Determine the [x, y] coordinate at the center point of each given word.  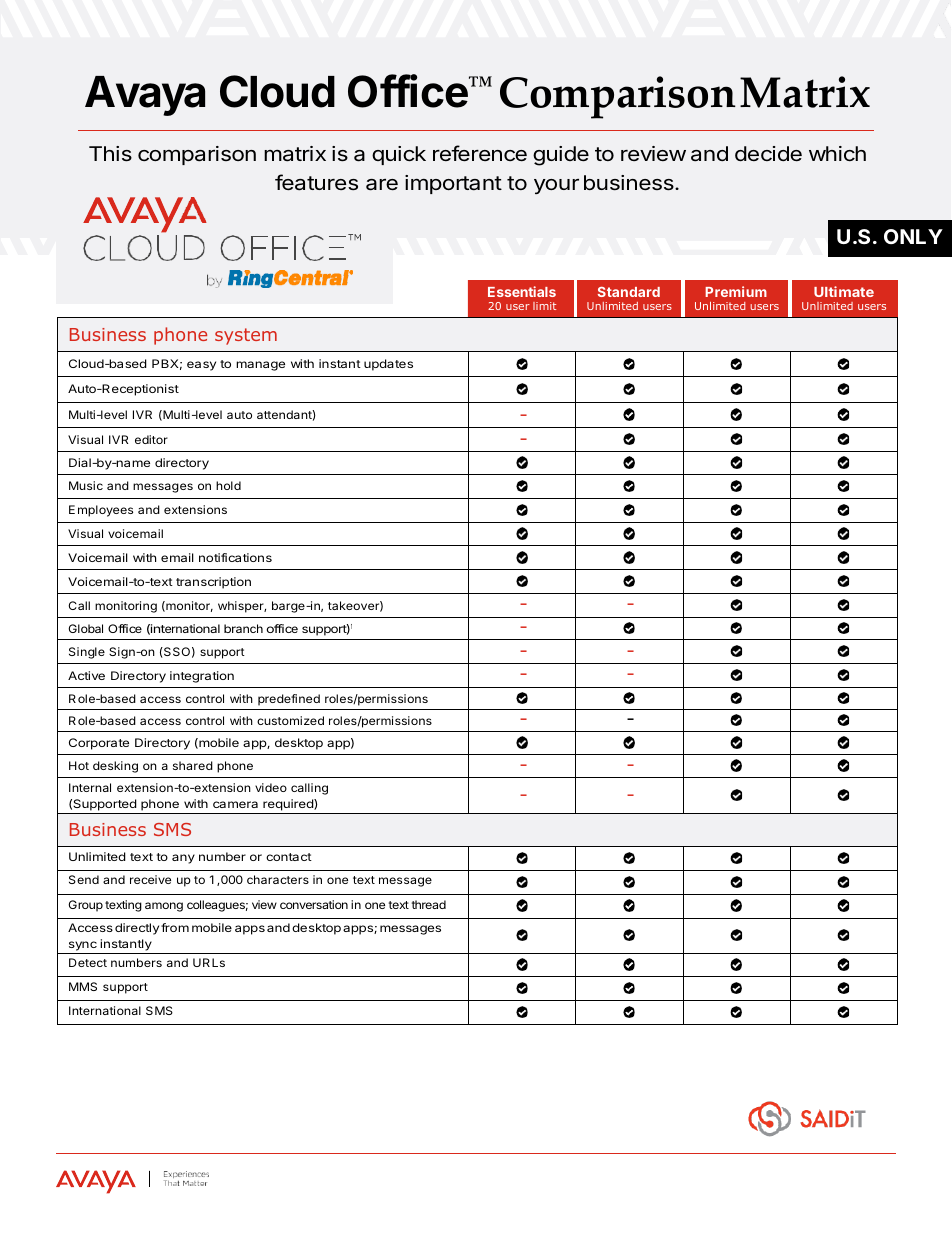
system [246, 336]
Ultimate [844, 291]
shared [193, 765]
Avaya [145, 96]
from [175, 927]
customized [290, 720]
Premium [736, 291]
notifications [235, 557]
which [837, 153]
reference [480, 153]
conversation [314, 904]
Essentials [522, 291]
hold [228, 485]
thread [429, 904]
